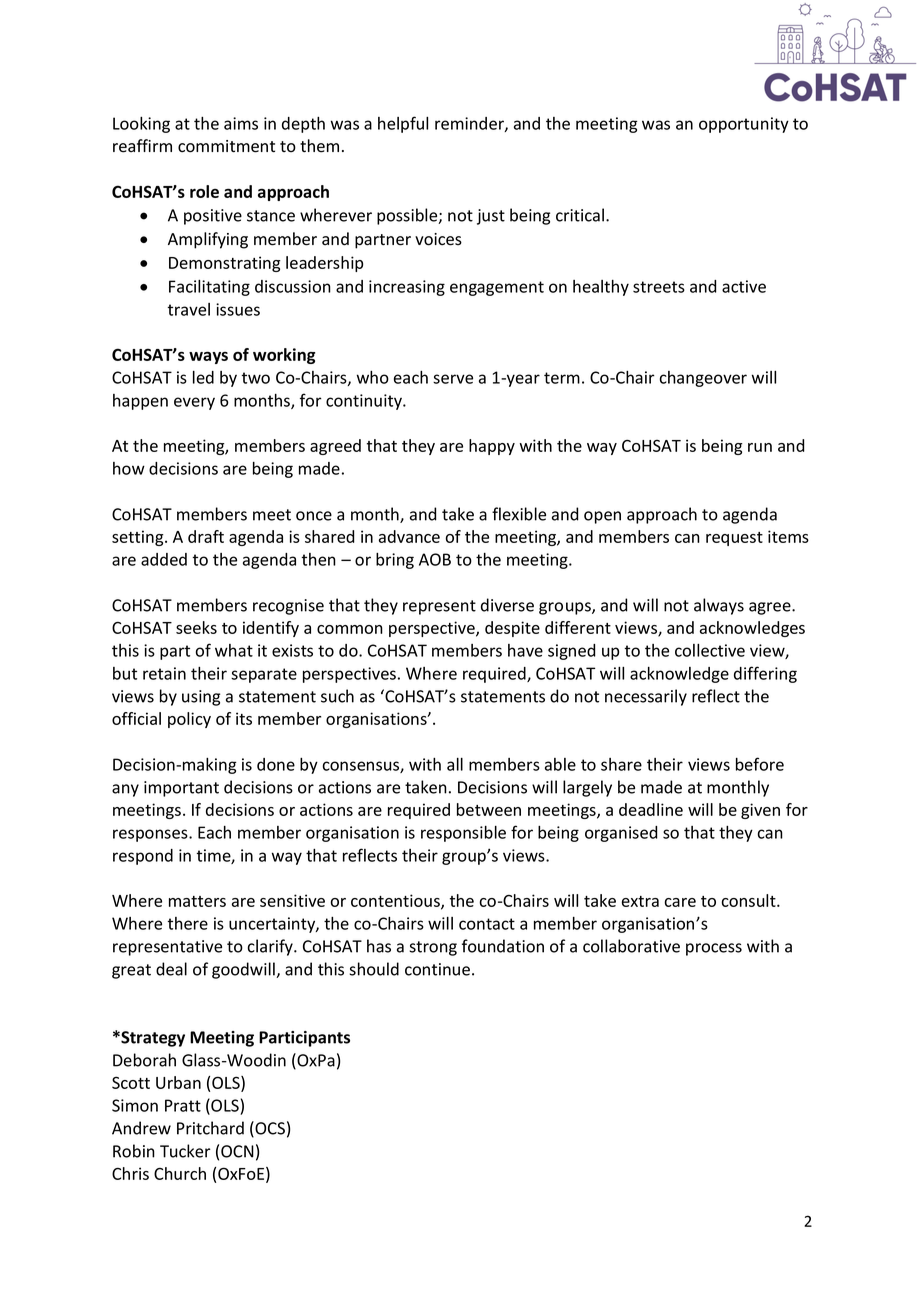 This document has width=924, height=1307. What do you see at coordinates (197, 901) in the document?
I see `matters` at bounding box center [197, 901].
